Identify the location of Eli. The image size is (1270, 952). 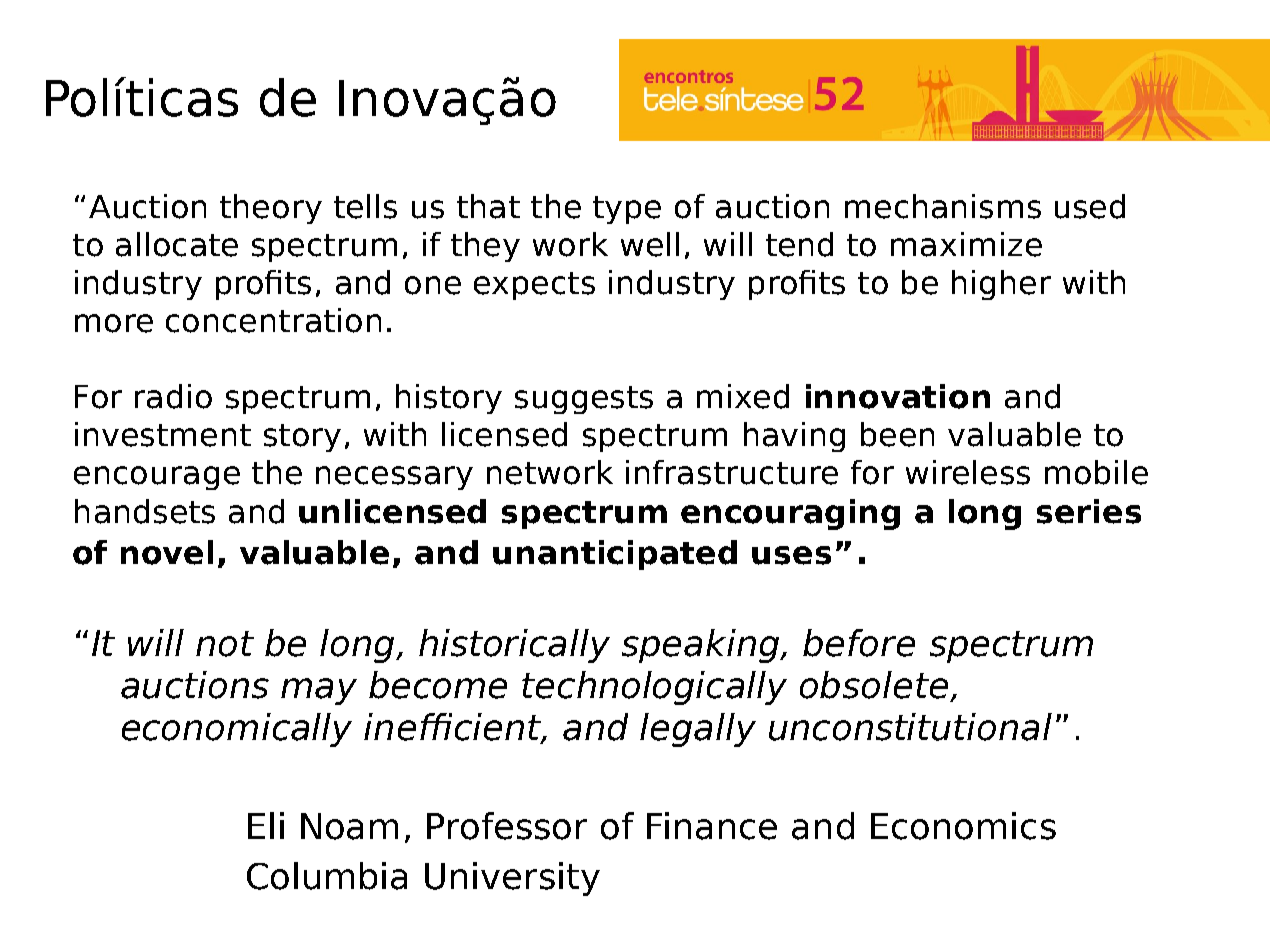
(266, 825).
